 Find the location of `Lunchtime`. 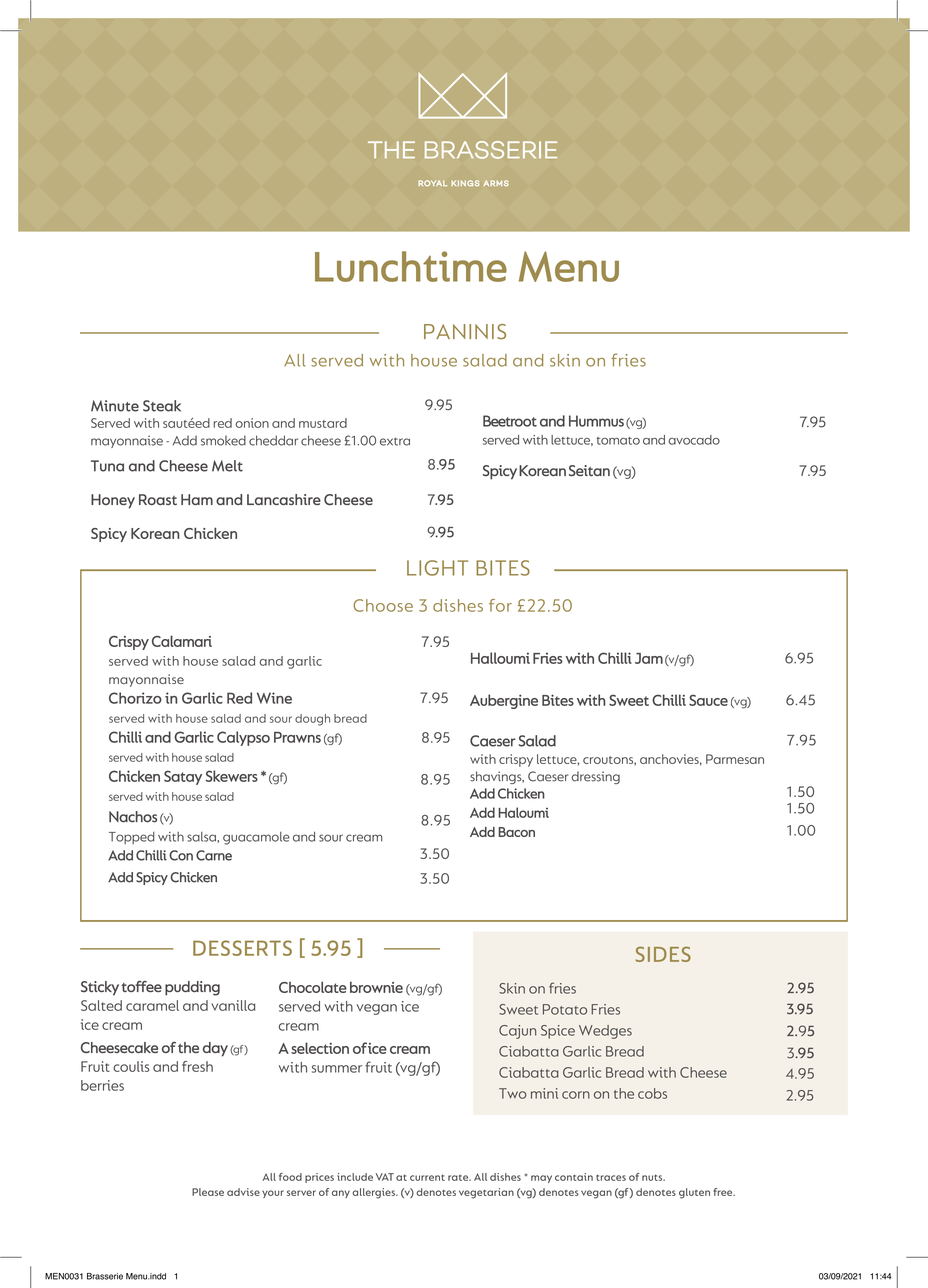

Lunchtime is located at coordinates (411, 266).
